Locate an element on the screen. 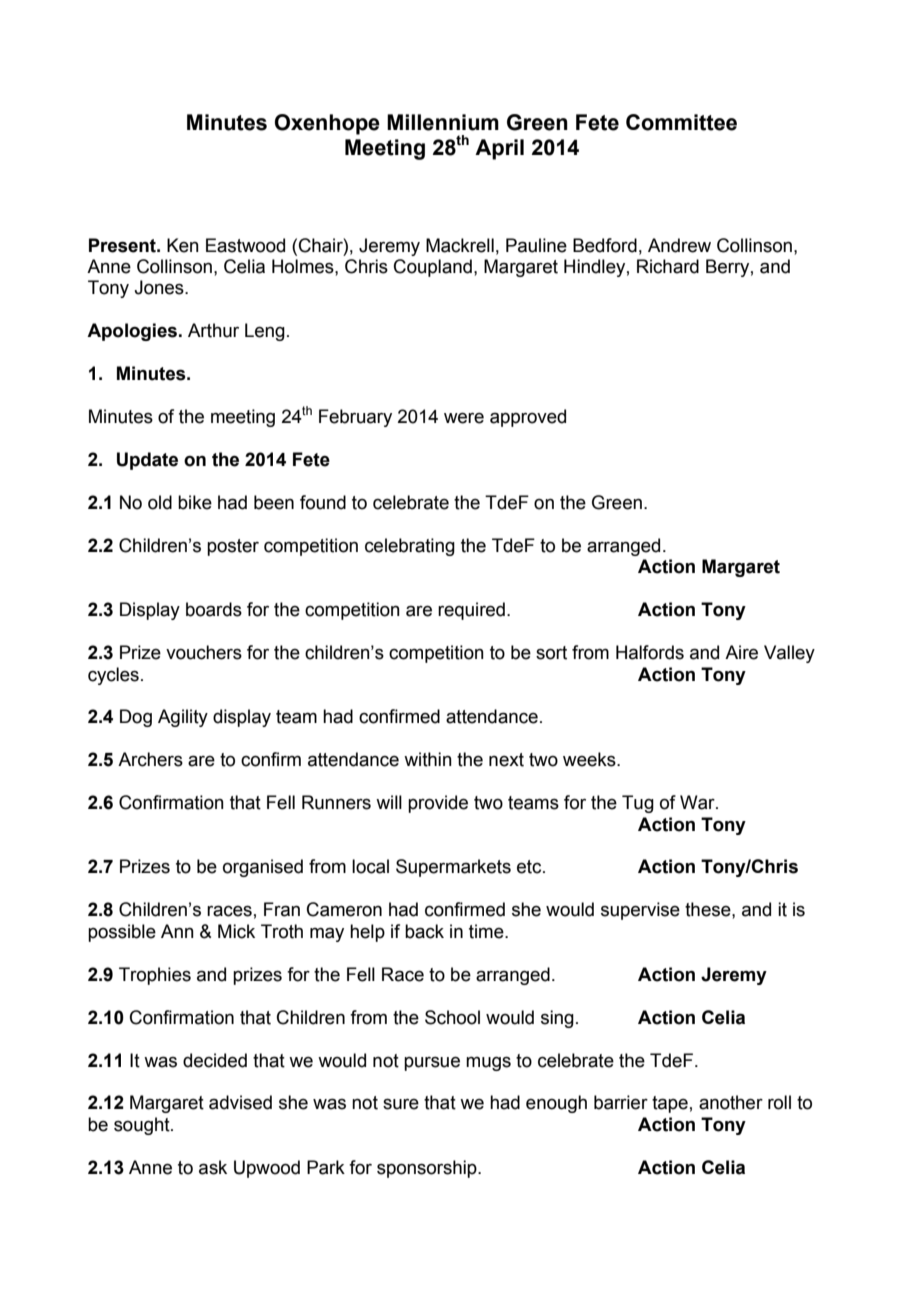 Image resolution: width=924 pixels, height=1307 pixels. Millennium is located at coordinates (443, 122).
